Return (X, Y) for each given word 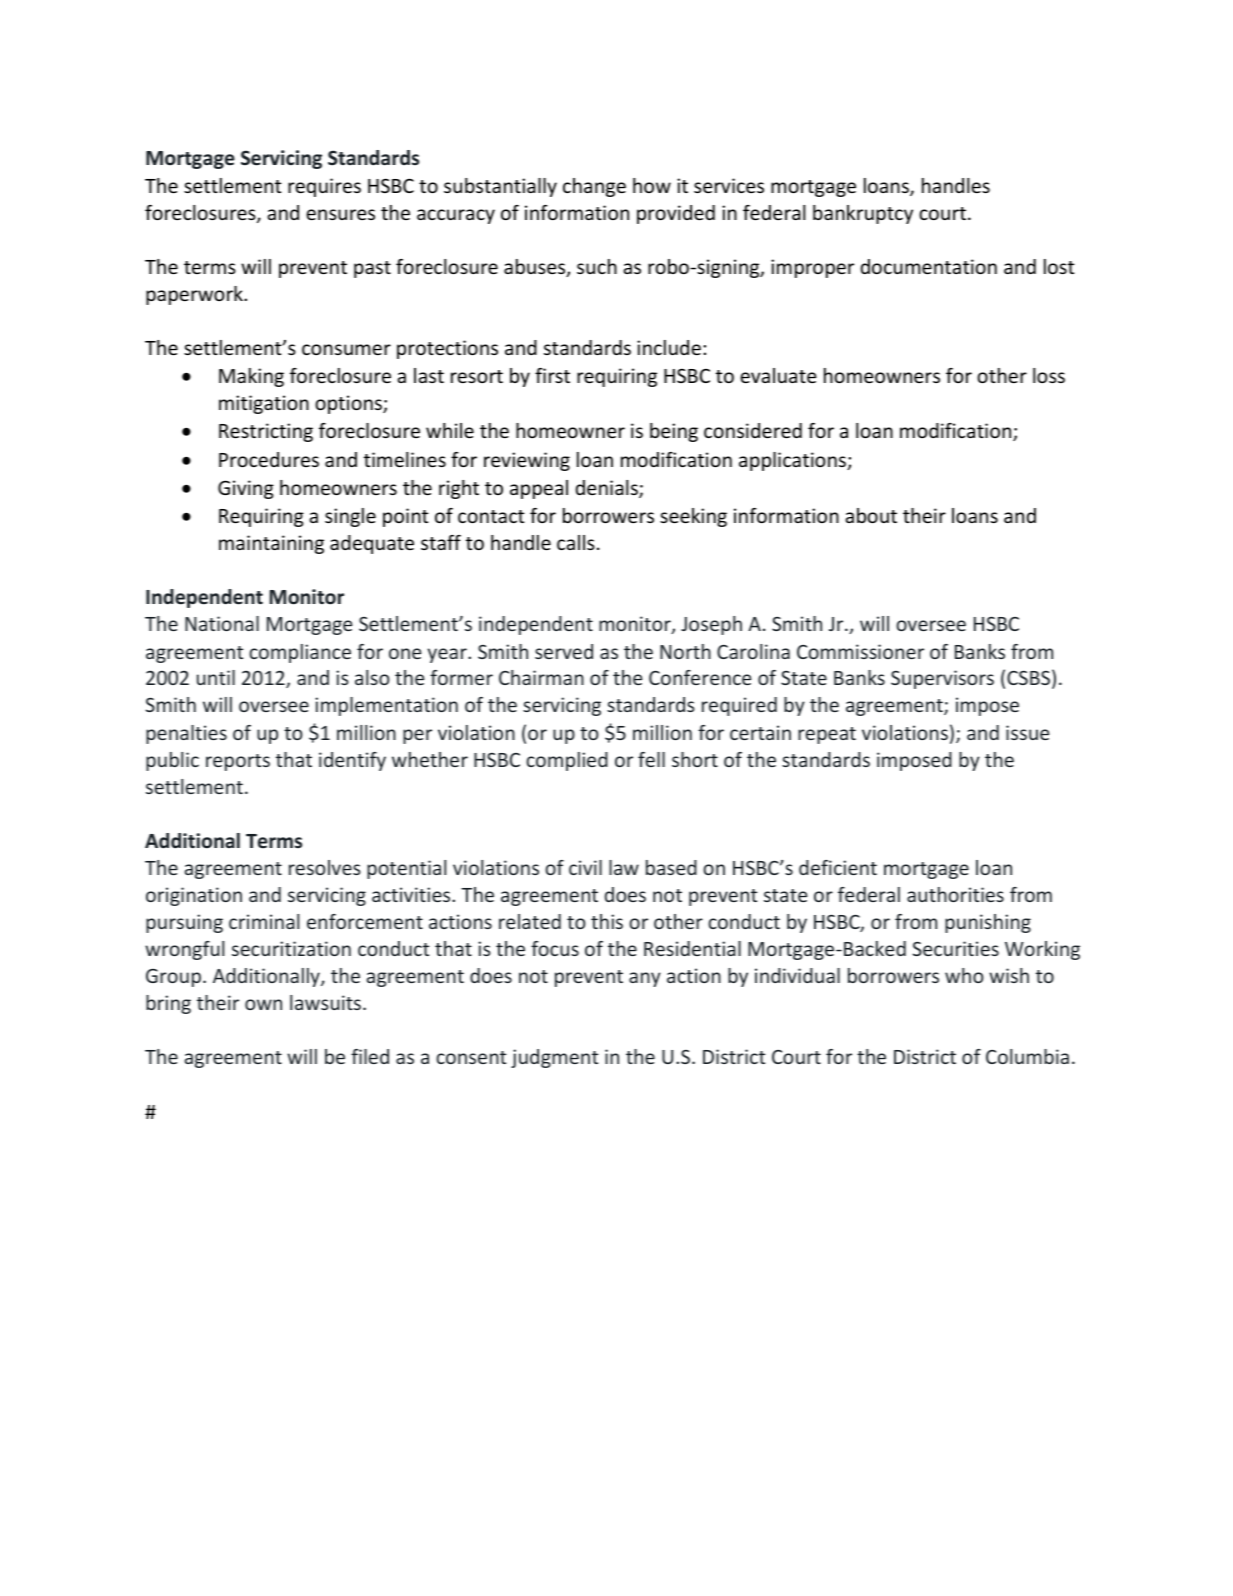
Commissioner (860, 651)
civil (585, 867)
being (674, 432)
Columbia (1027, 1056)
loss (1049, 375)
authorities (955, 894)
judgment (554, 1058)
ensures (340, 214)
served (564, 651)
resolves (325, 867)
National (222, 623)
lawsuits (325, 1002)
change (594, 187)
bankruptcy (863, 214)
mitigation (264, 404)
